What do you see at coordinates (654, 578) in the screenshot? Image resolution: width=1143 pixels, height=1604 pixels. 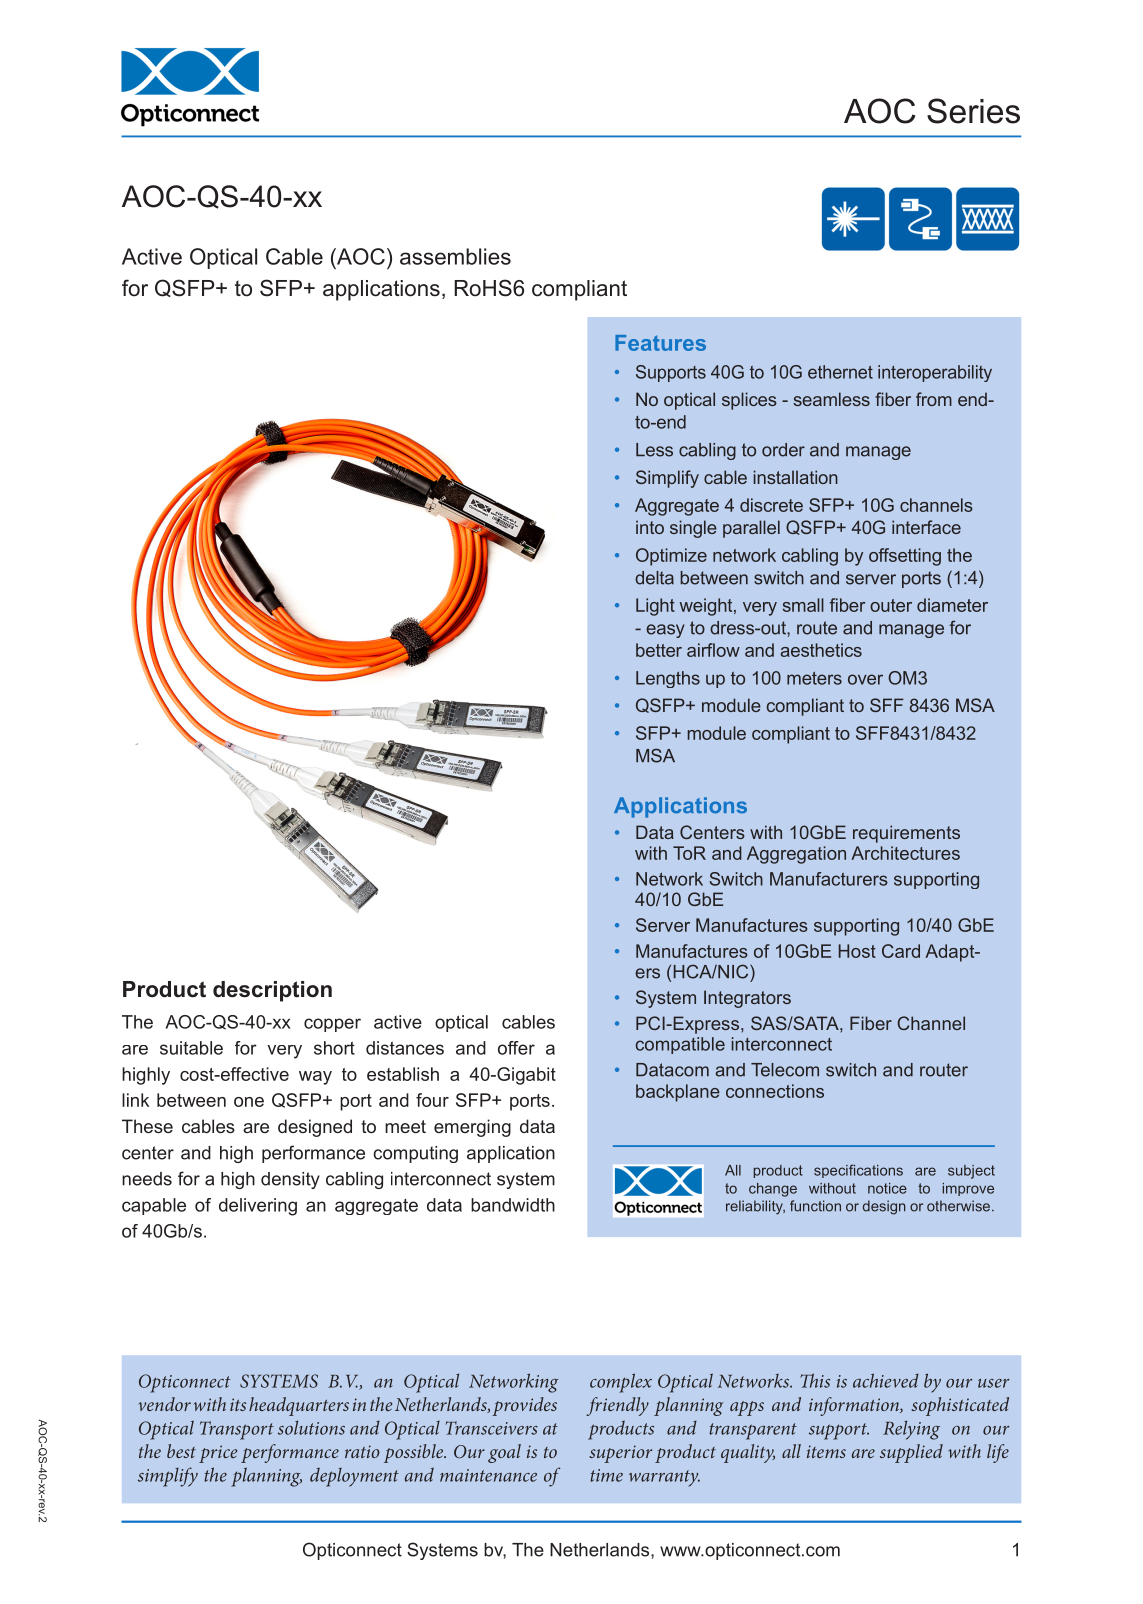 I see `delta` at bounding box center [654, 578].
